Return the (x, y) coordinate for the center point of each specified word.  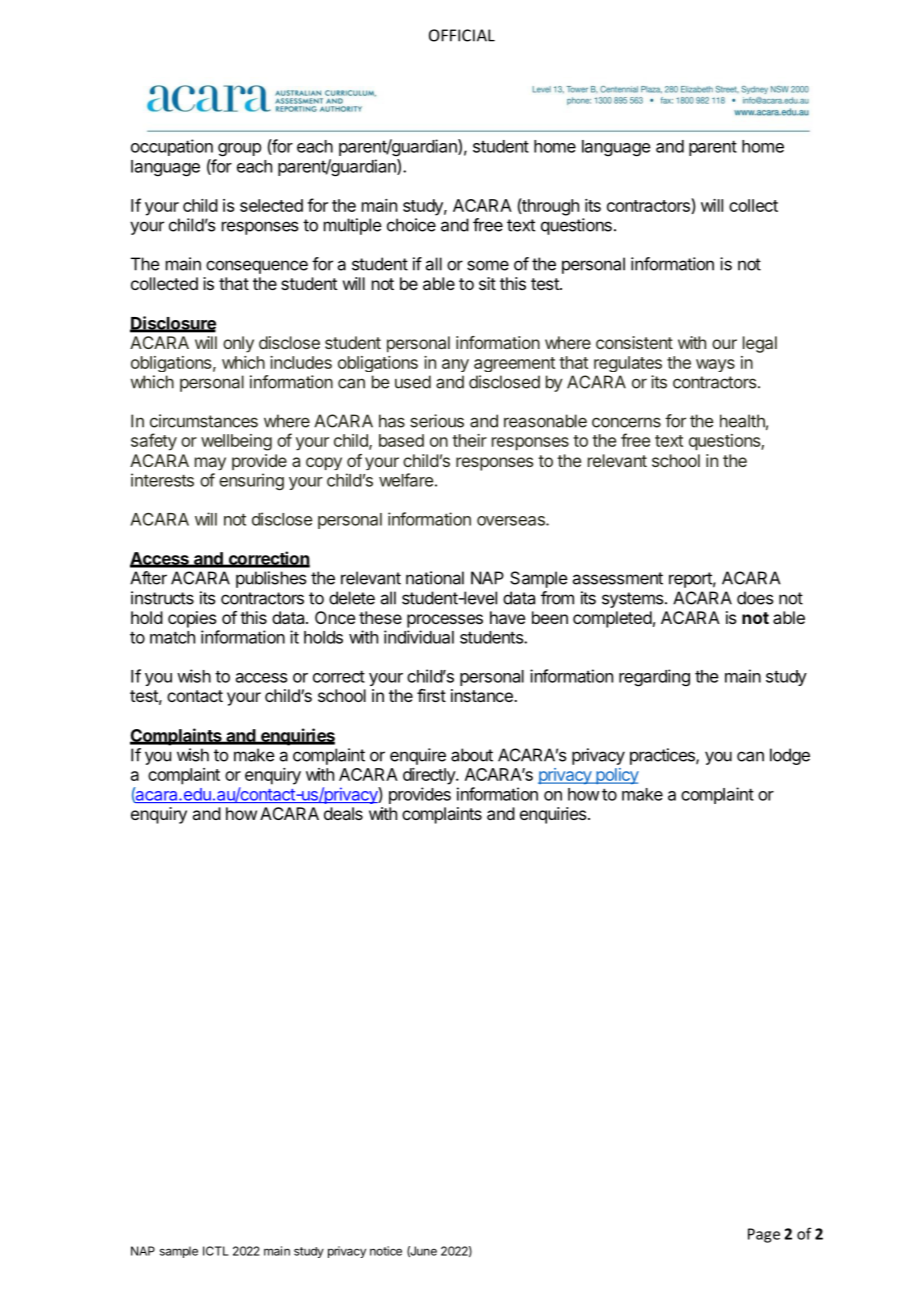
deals (343, 813)
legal (760, 344)
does (755, 598)
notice (386, 1251)
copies (192, 619)
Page (764, 1235)
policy (616, 776)
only (238, 344)
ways (715, 365)
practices (663, 756)
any (455, 365)
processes (445, 621)
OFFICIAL (462, 35)
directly (430, 776)
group (239, 150)
